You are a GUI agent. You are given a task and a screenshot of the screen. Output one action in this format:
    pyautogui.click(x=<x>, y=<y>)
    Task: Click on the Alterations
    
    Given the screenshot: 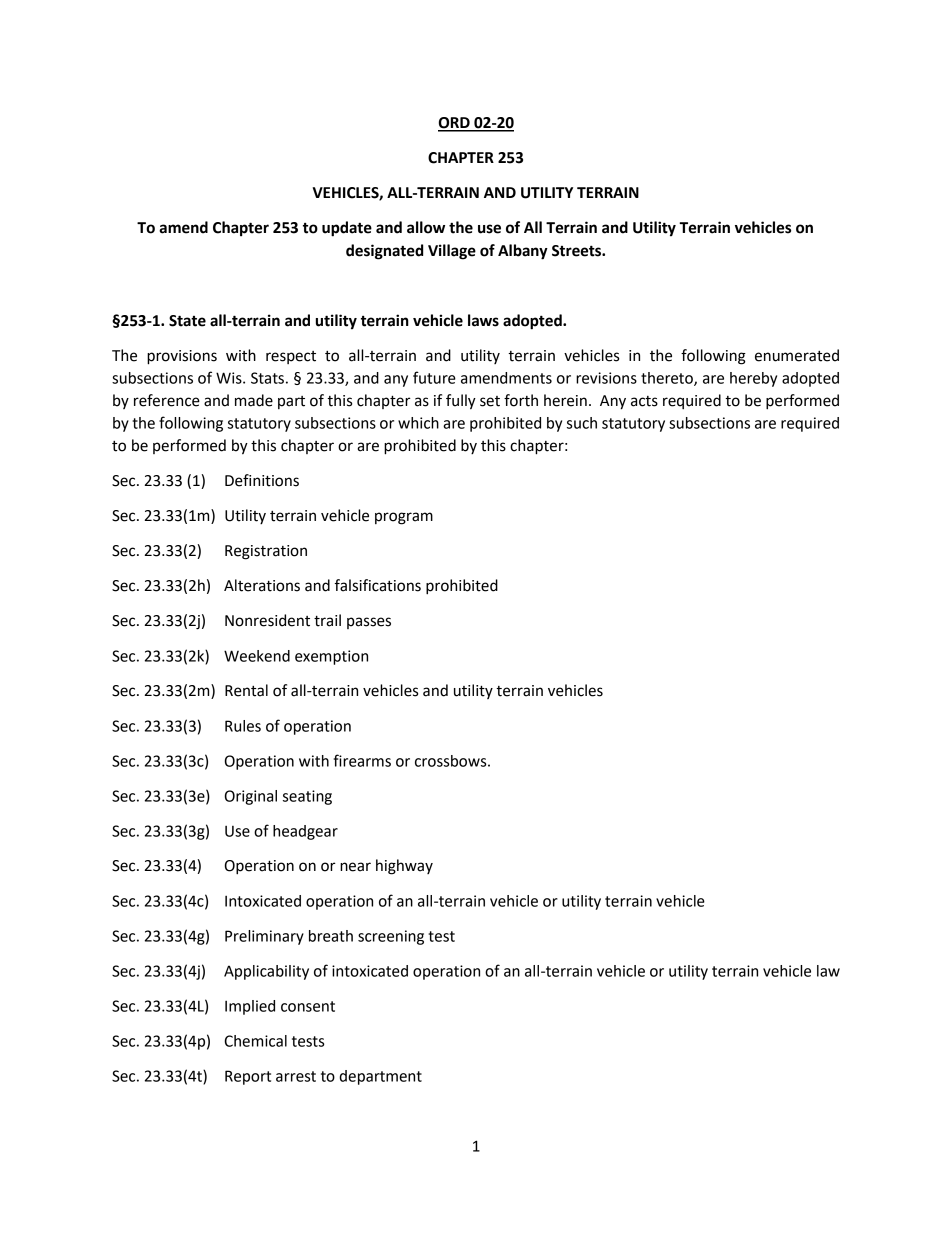 What is the action you would take?
    pyautogui.click(x=262, y=585)
